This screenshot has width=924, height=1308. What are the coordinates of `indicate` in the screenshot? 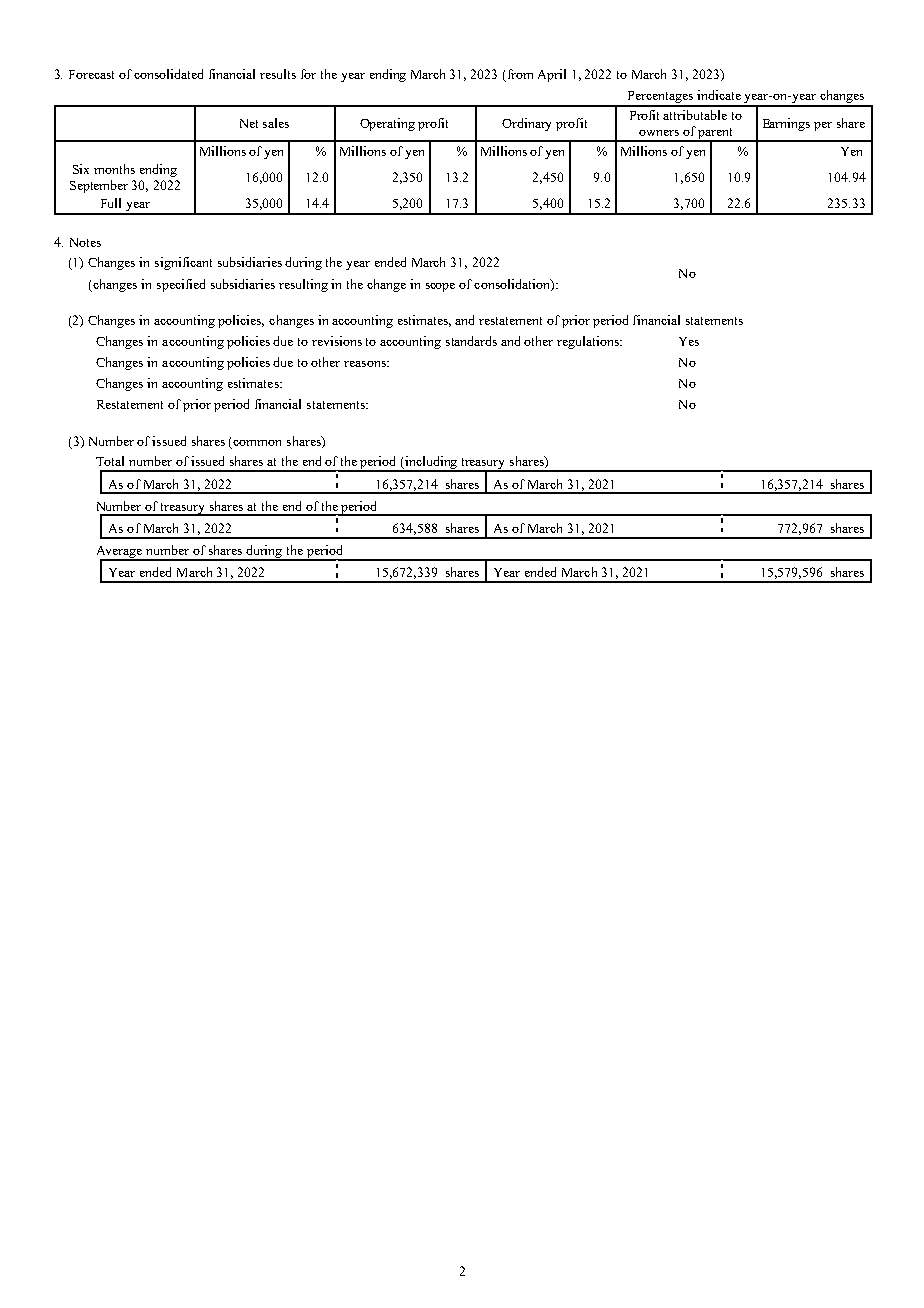 It's located at (719, 95).
